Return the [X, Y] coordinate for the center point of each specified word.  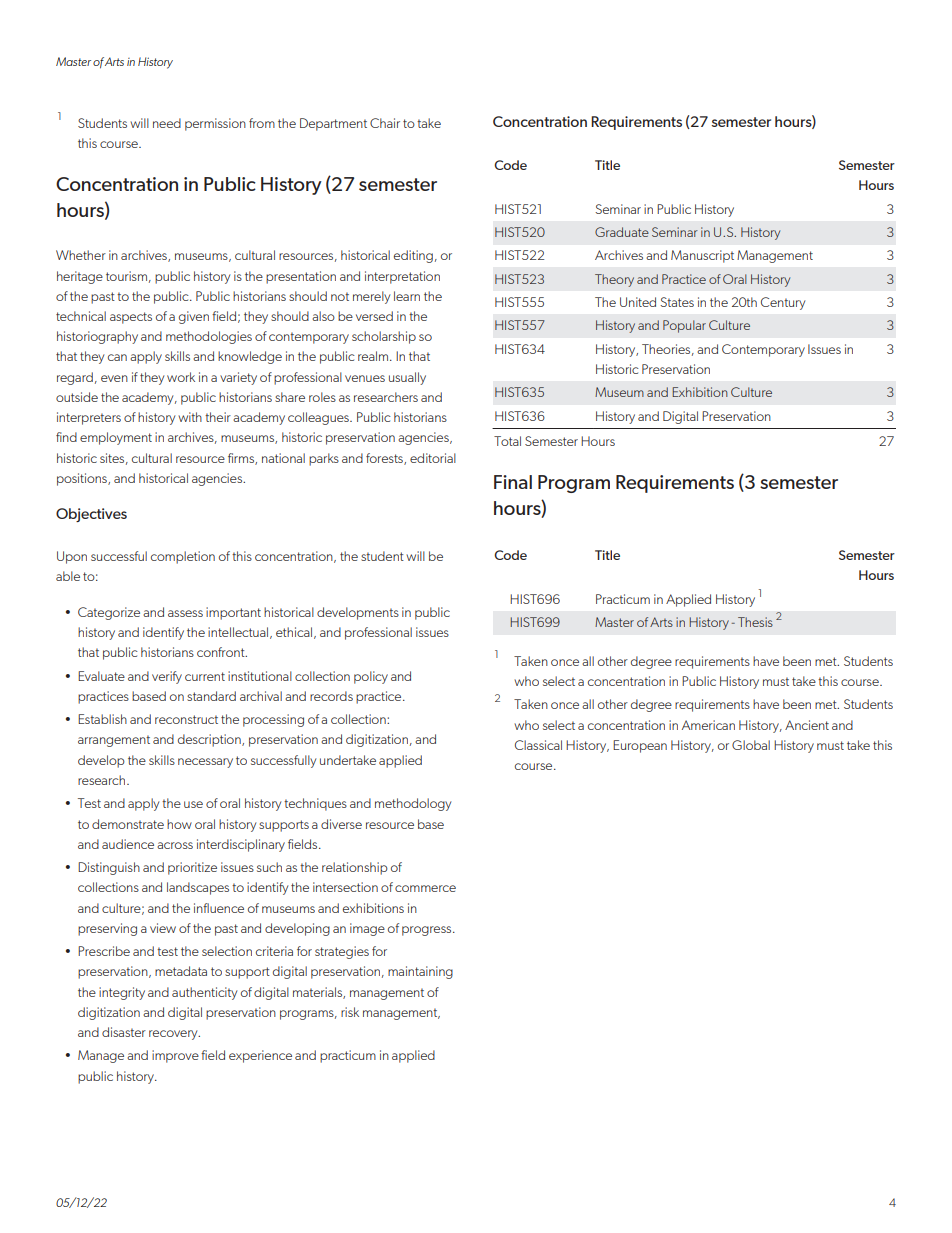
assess [185, 613]
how [179, 824]
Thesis [755, 622]
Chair [385, 123]
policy [371, 677]
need [167, 123]
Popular [684, 326]
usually [407, 378]
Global [751, 745]
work [181, 377]
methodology [413, 804]
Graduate [622, 232]
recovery [174, 1035]
